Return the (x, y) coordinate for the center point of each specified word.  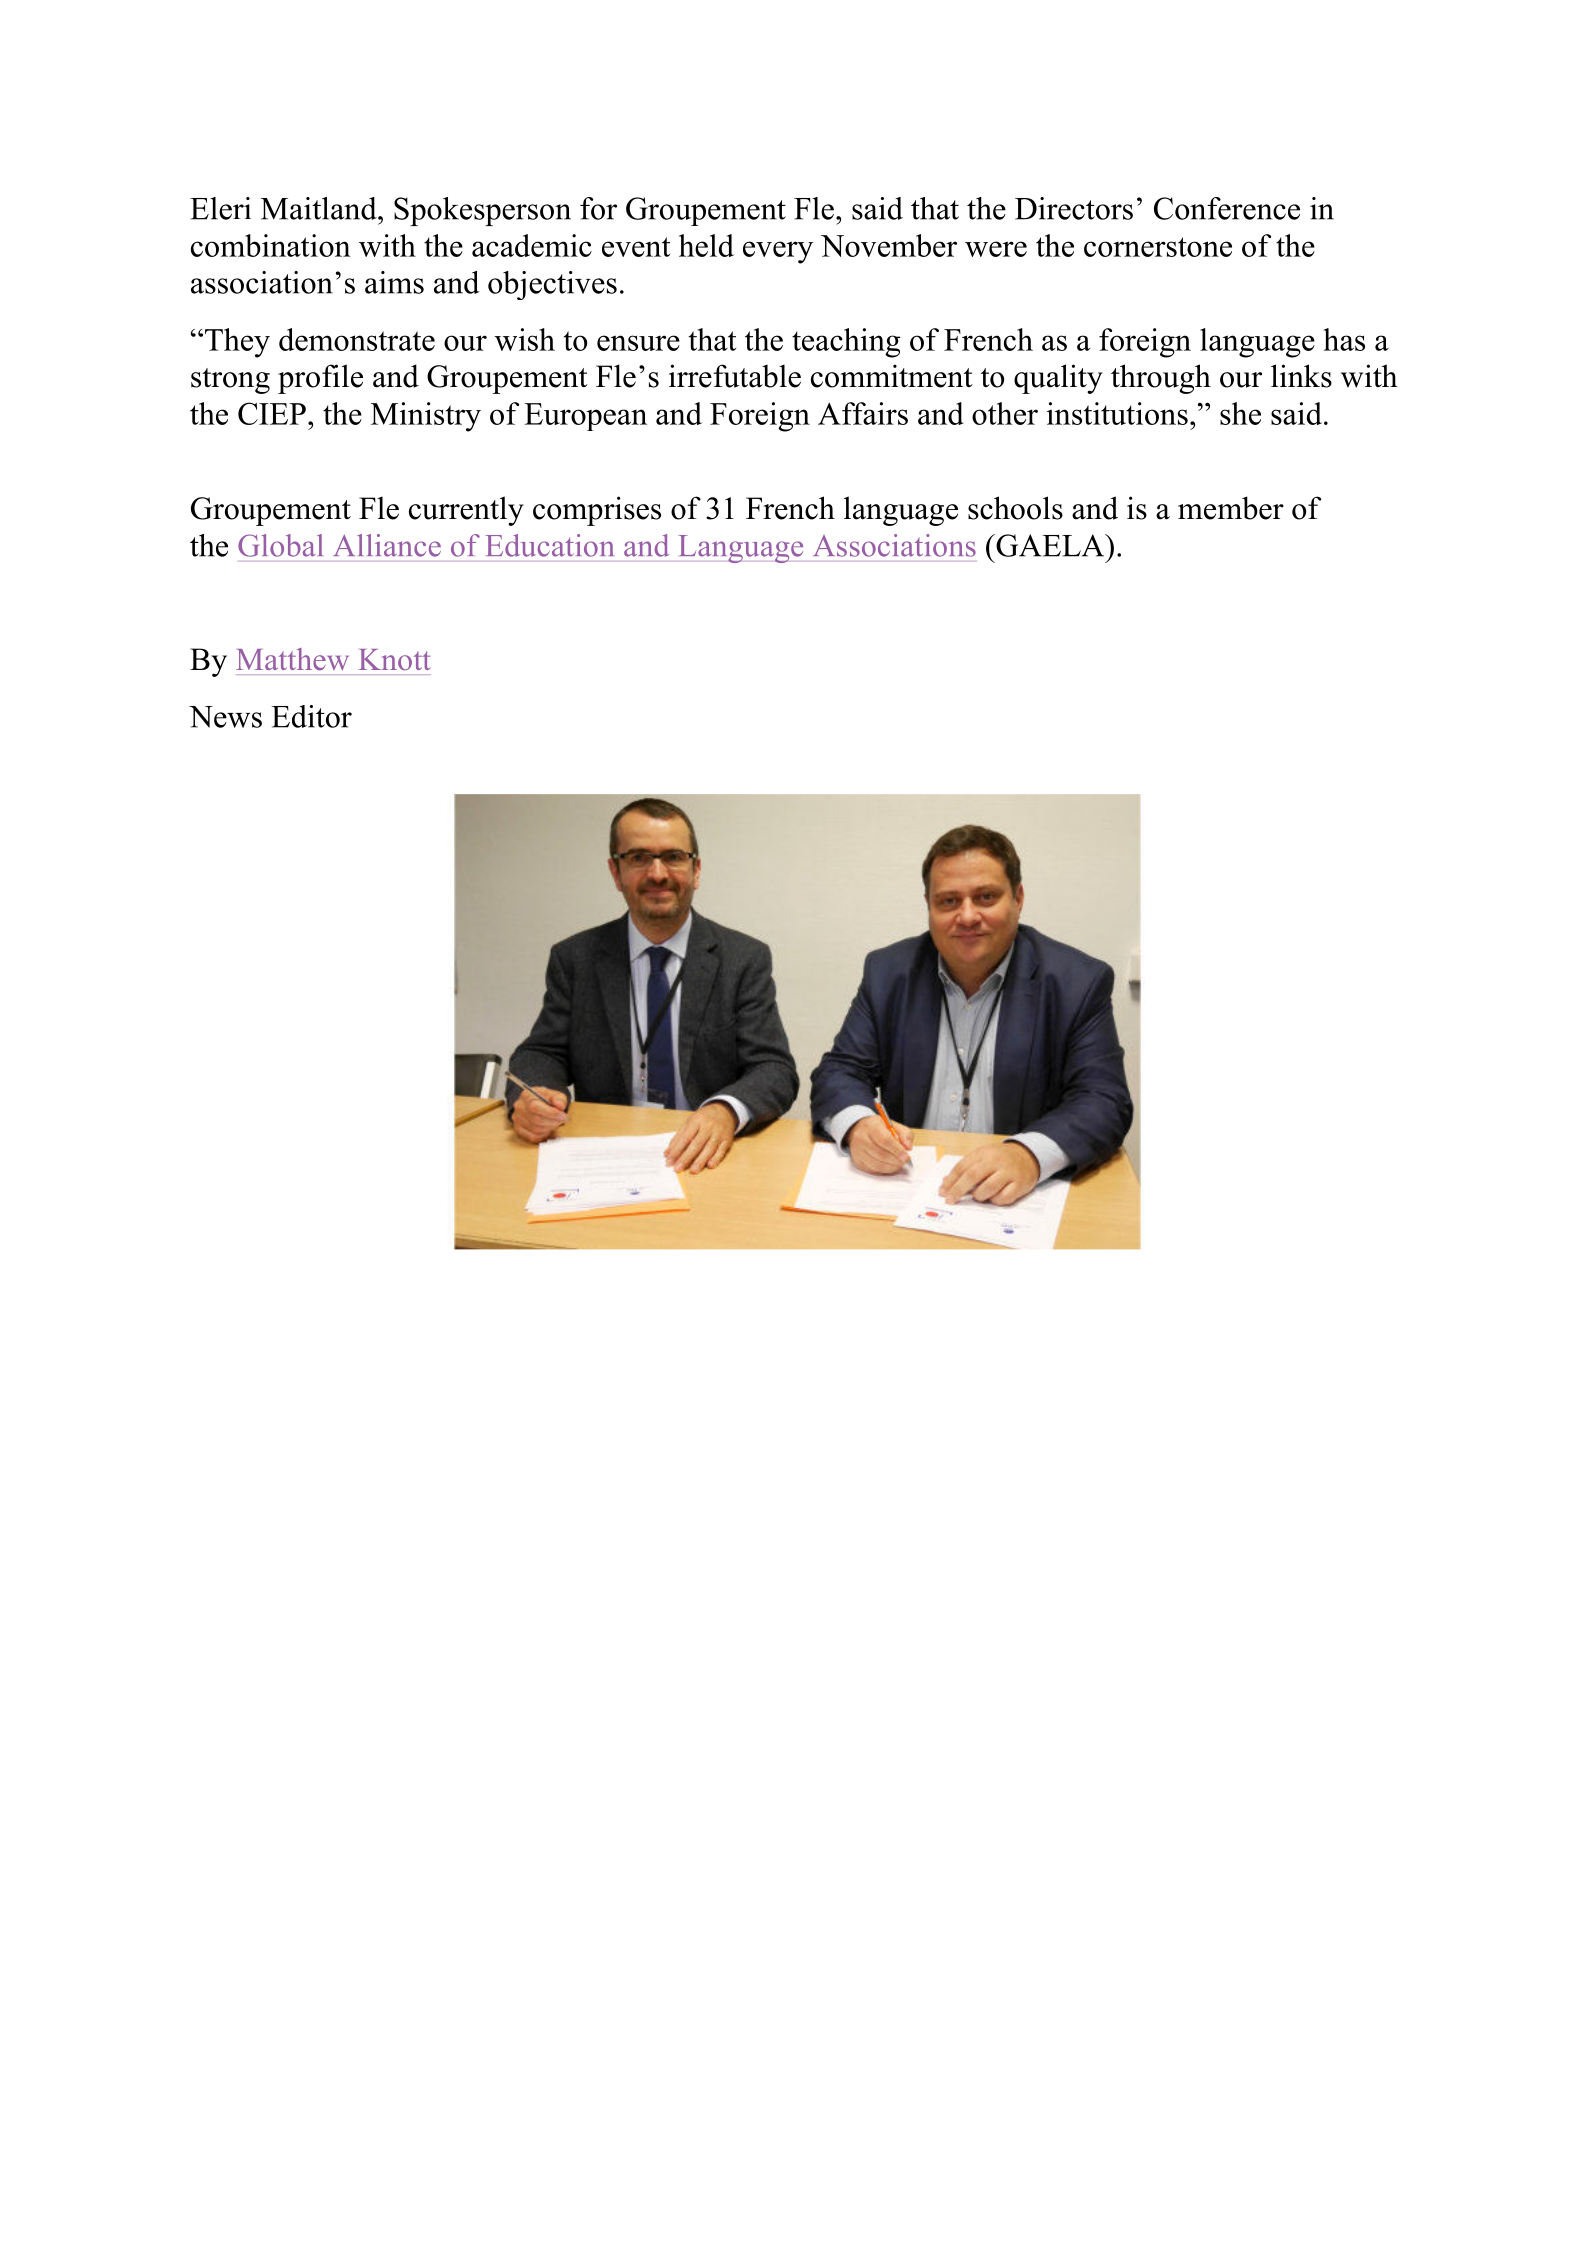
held (706, 245)
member (1231, 508)
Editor (312, 716)
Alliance (387, 545)
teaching (846, 343)
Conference (1227, 208)
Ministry (426, 417)
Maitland (320, 208)
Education (549, 545)
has (1344, 339)
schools (1015, 508)
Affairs (863, 413)
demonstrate (357, 339)
